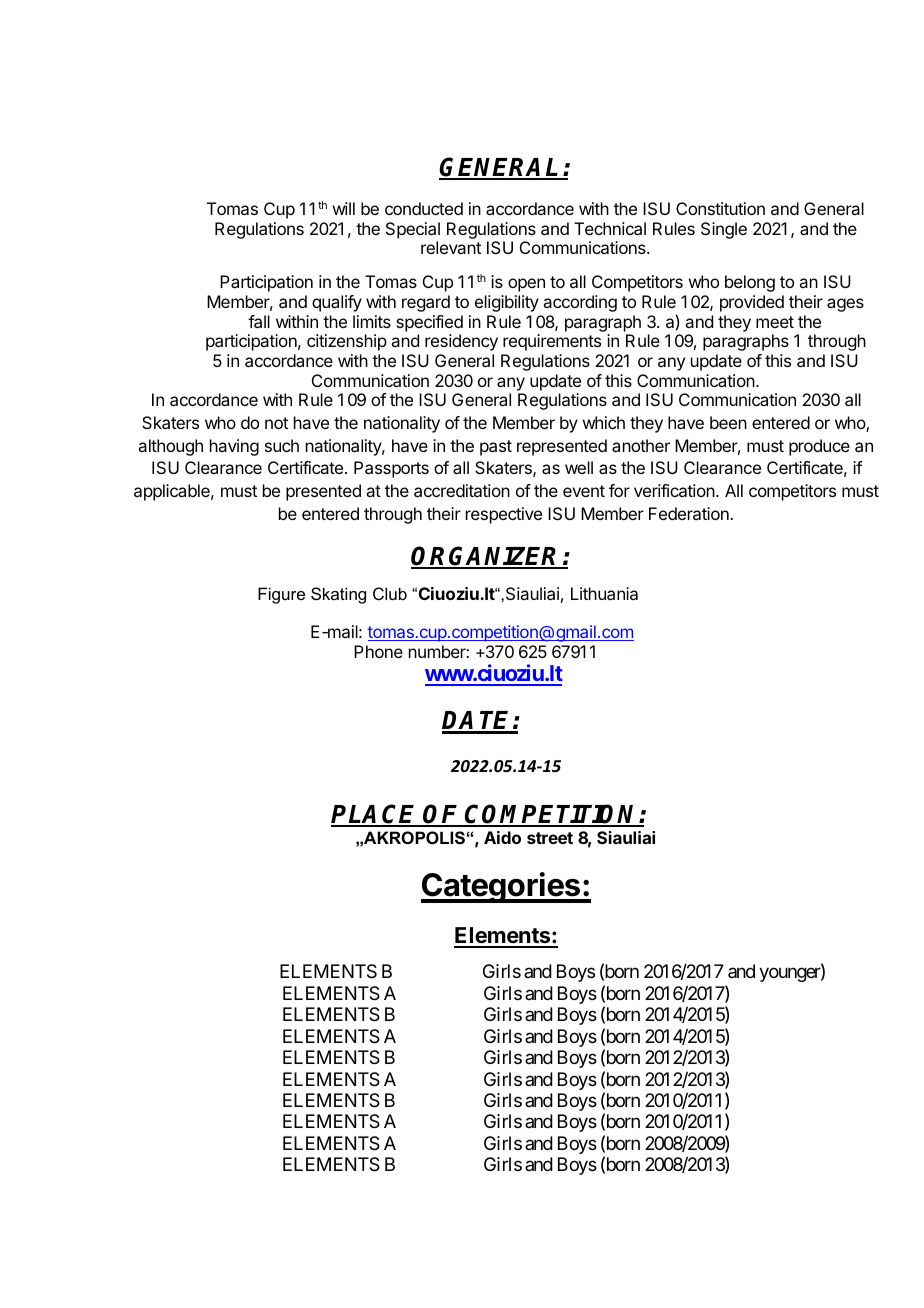  I want to click on relevant, so click(451, 247).
